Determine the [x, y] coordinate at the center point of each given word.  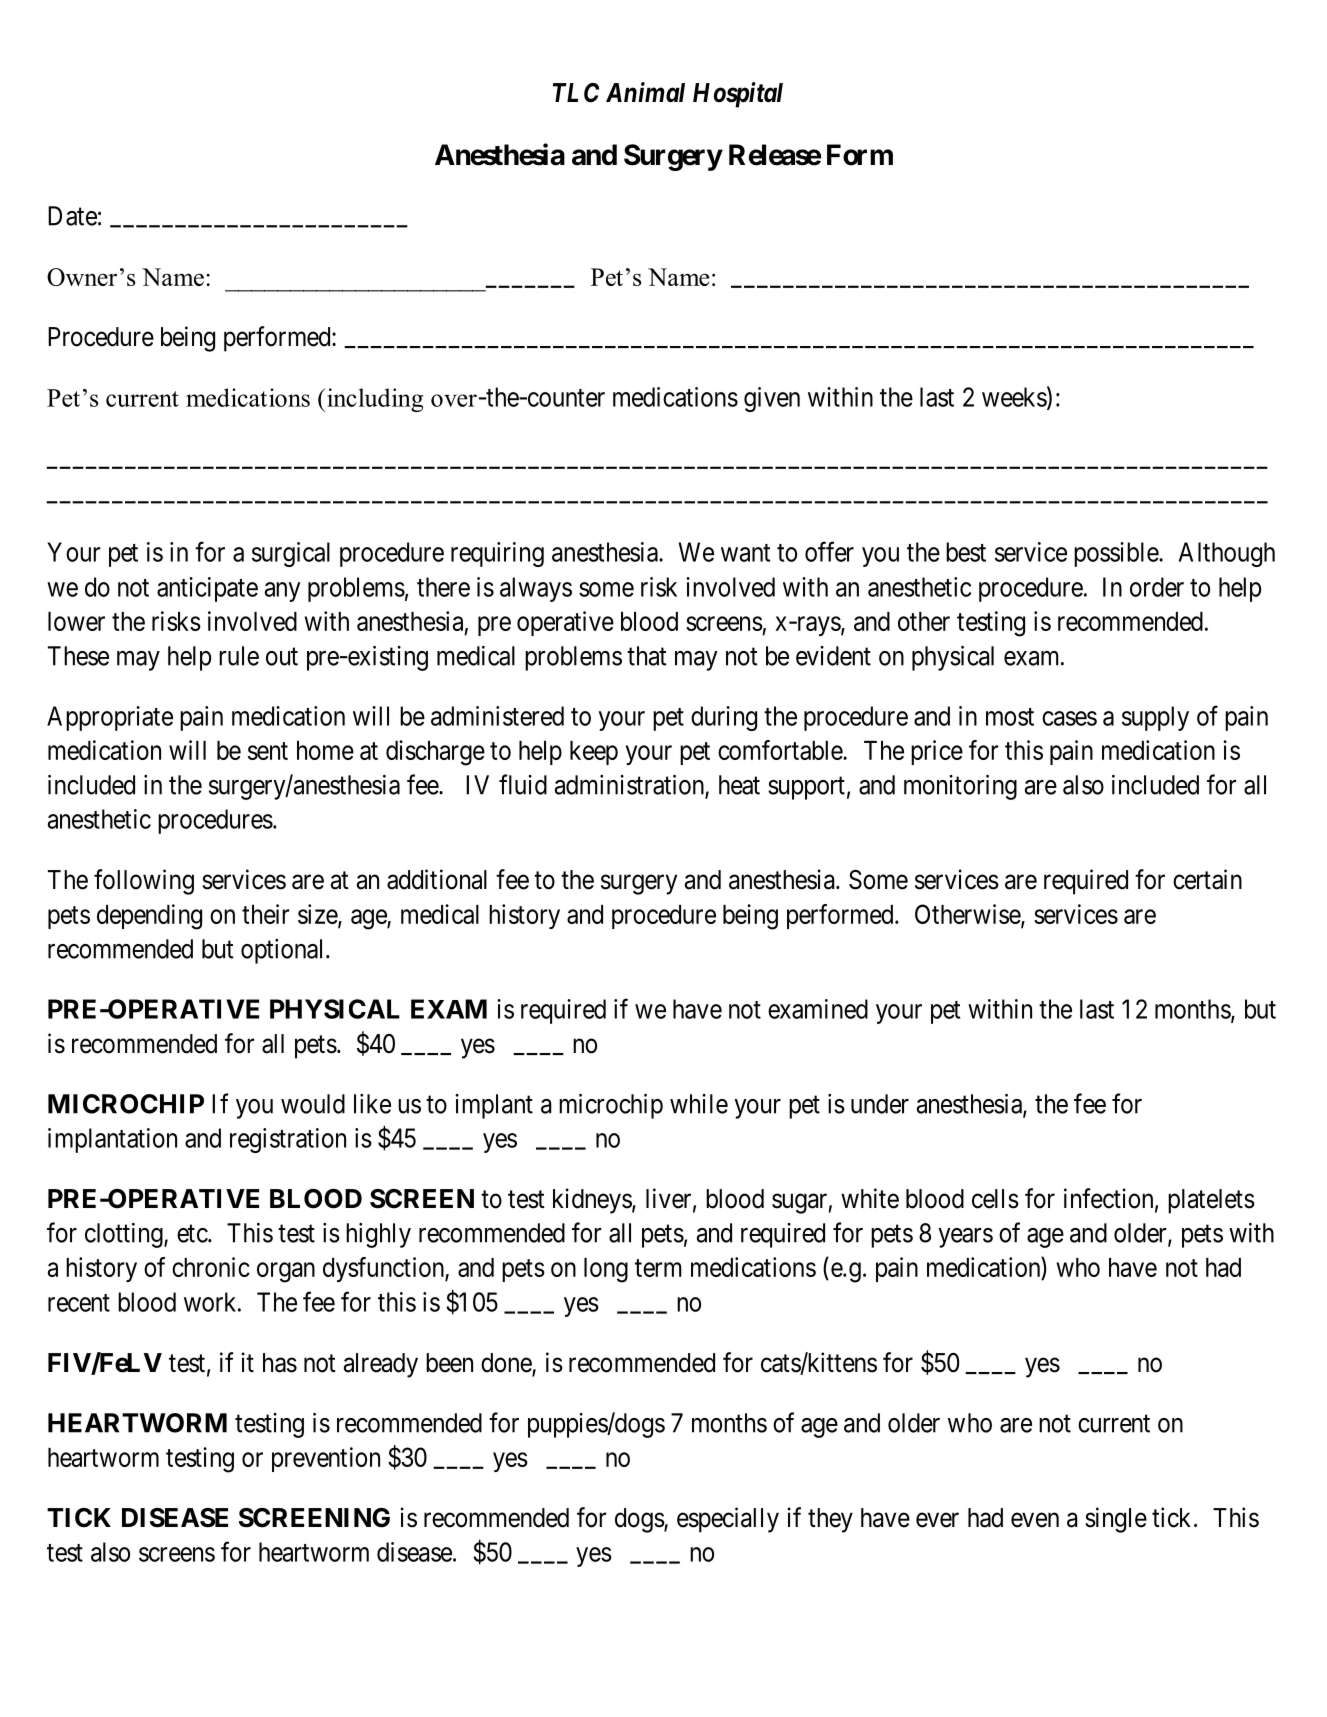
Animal [645, 92]
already [381, 1365]
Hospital [738, 95]
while [699, 1104]
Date [72, 216]
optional [284, 951]
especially [728, 1520]
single [1116, 1520]
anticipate [207, 589]
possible [1117, 554]
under [880, 1104]
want [745, 553]
